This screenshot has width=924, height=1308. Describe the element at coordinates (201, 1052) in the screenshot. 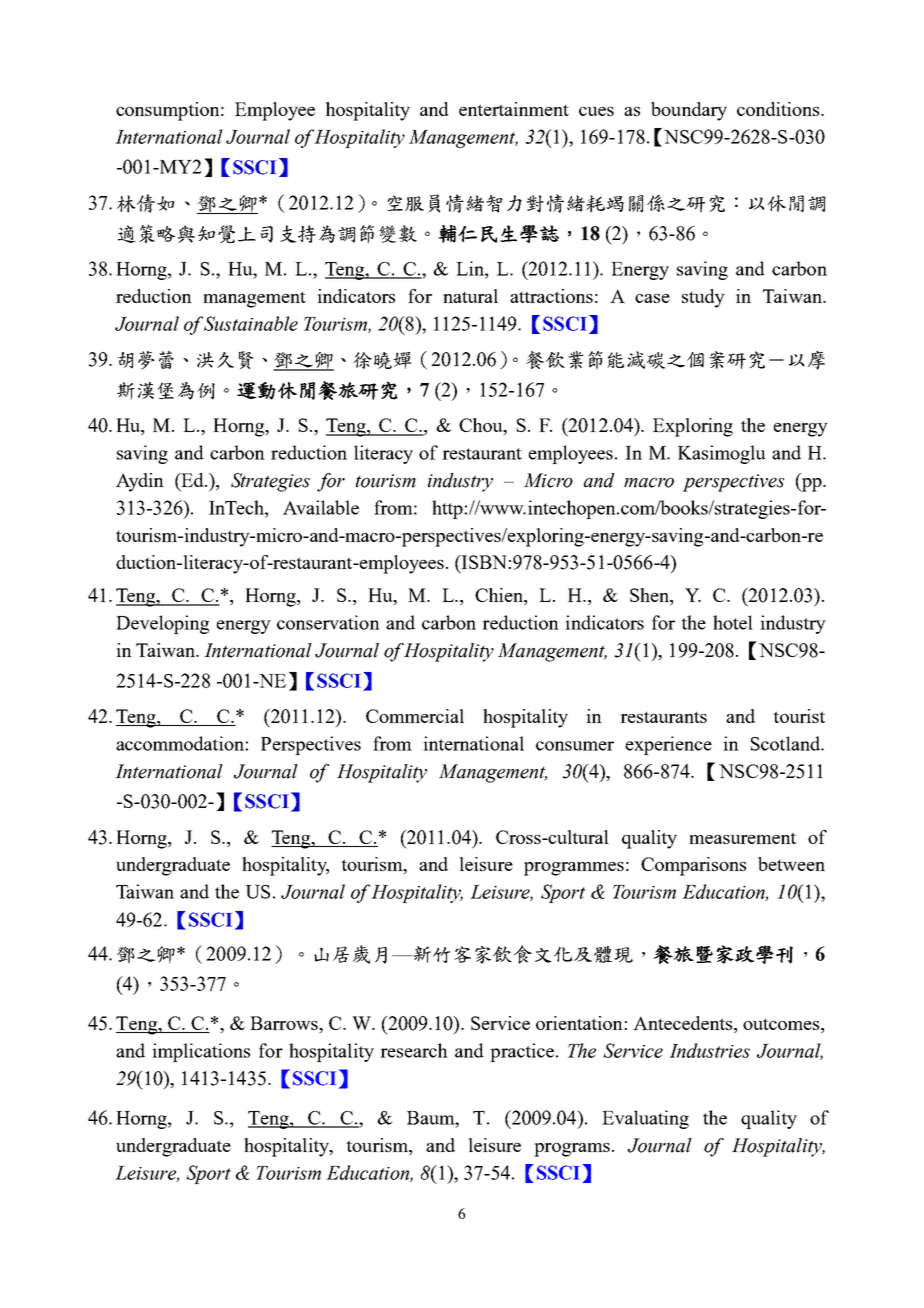

I see `implications` at that location.
